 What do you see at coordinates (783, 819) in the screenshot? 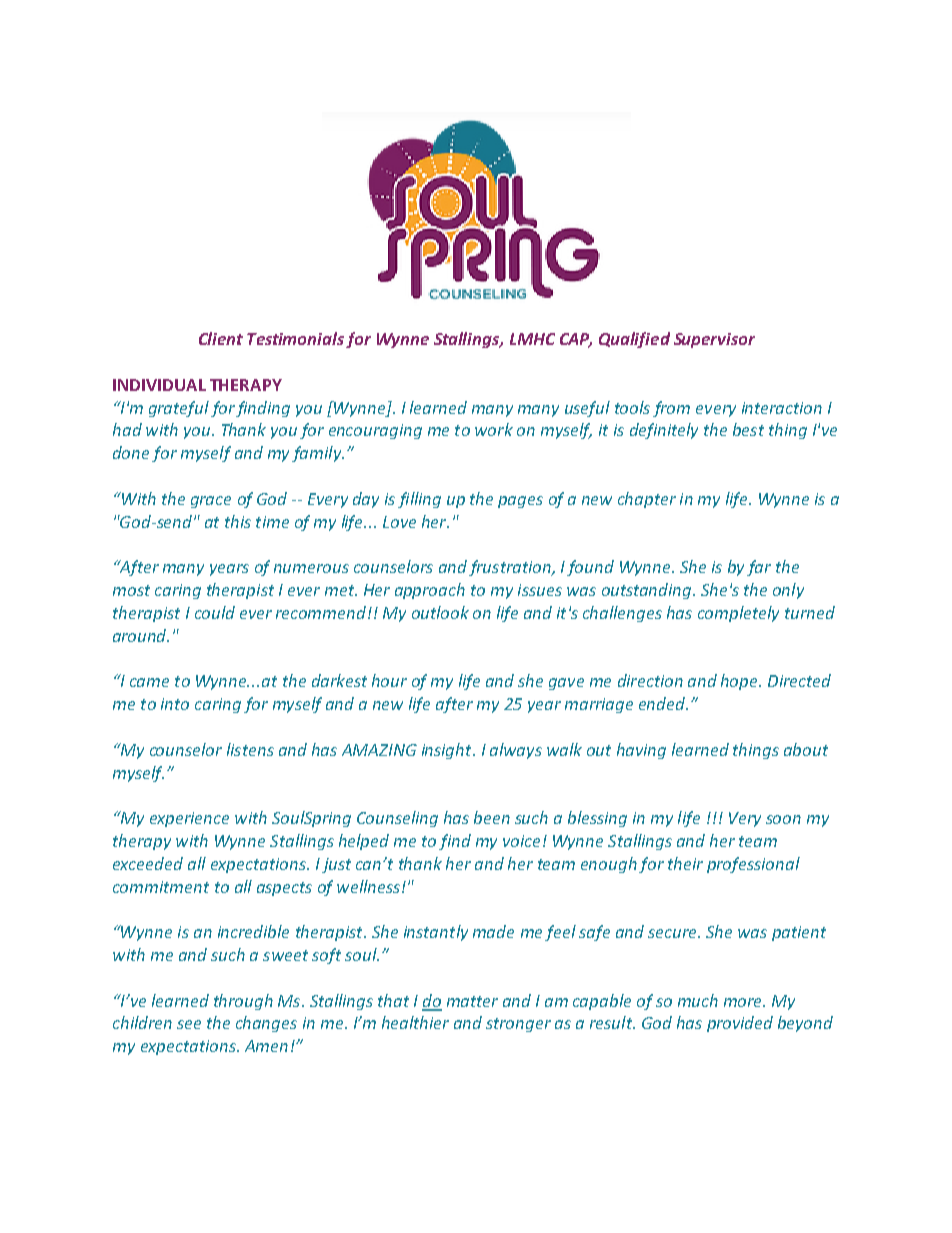
I see `soon` at bounding box center [783, 819].
